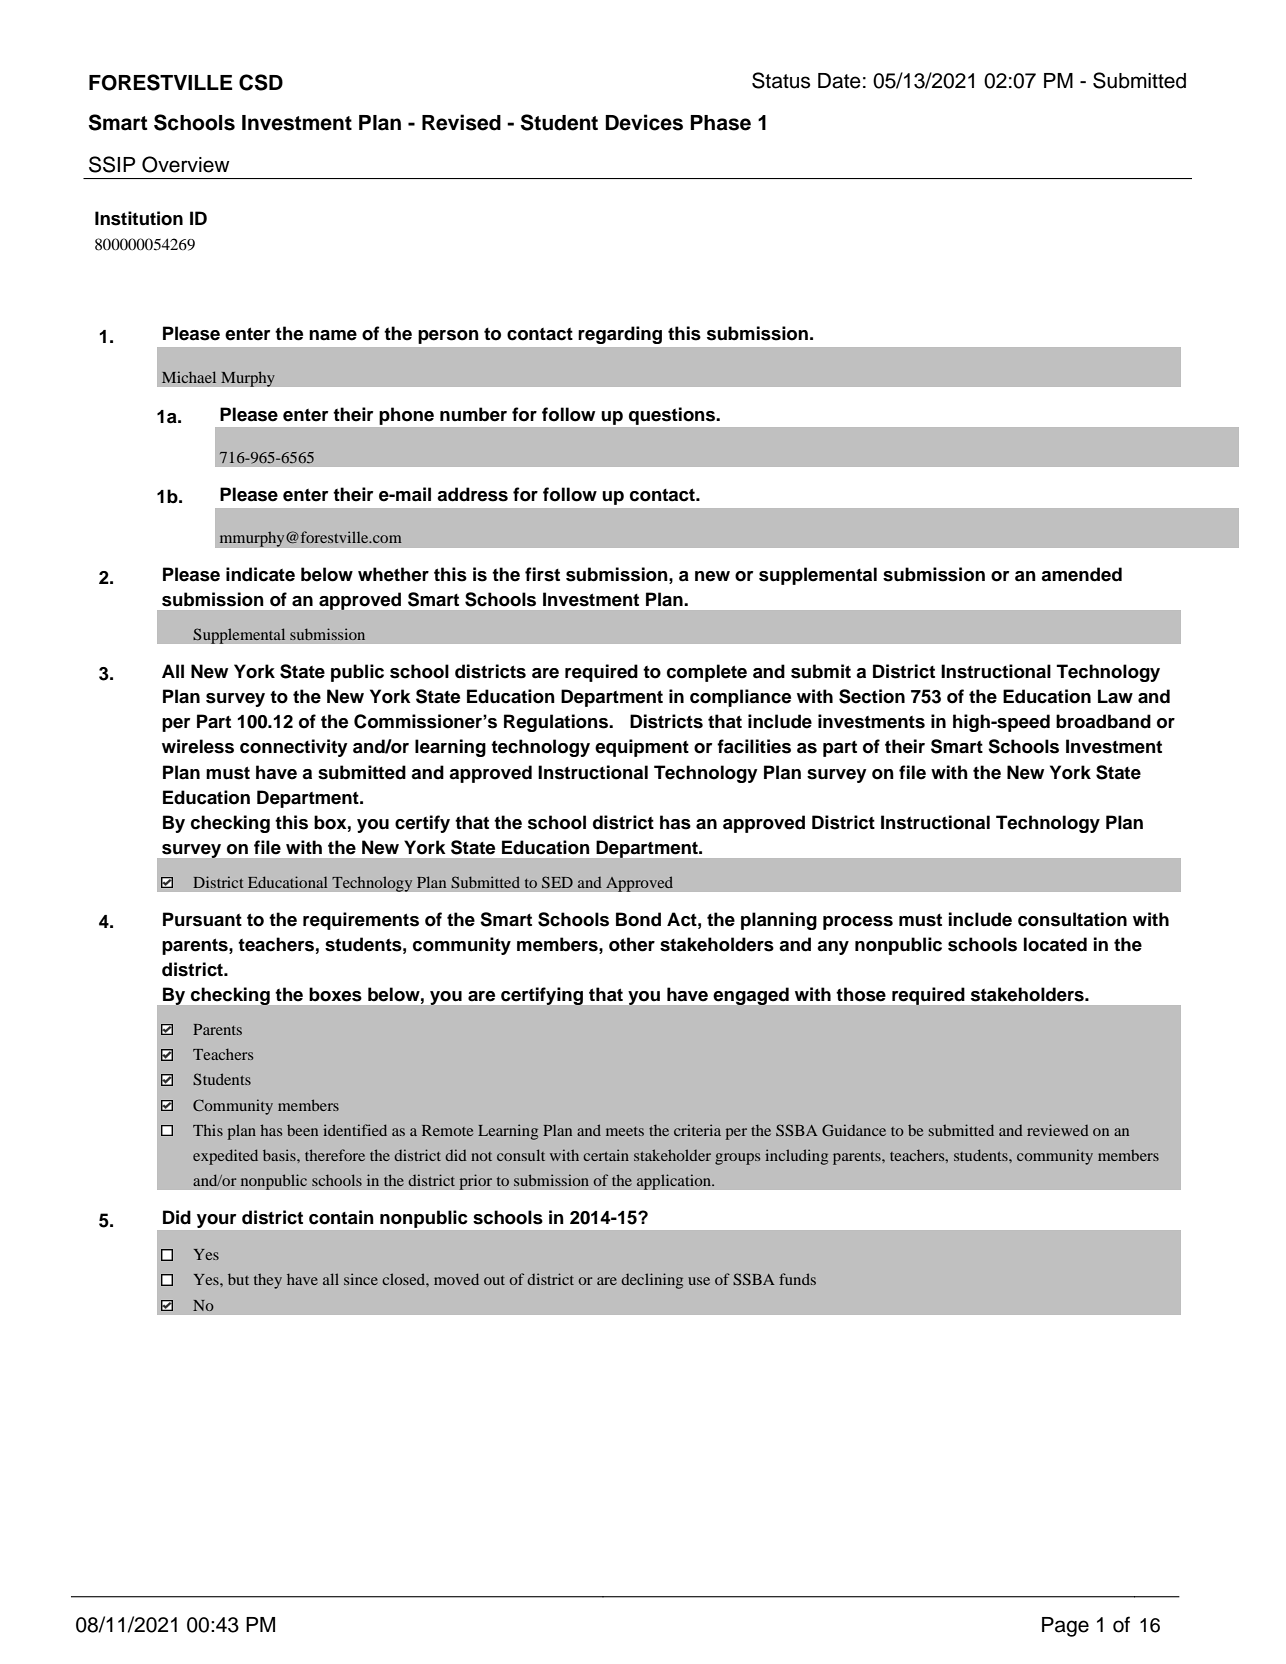 The height and width of the screenshot is (1664, 1286). Describe the element at coordinates (638, 919) in the screenshot. I see `Bond` at that location.
